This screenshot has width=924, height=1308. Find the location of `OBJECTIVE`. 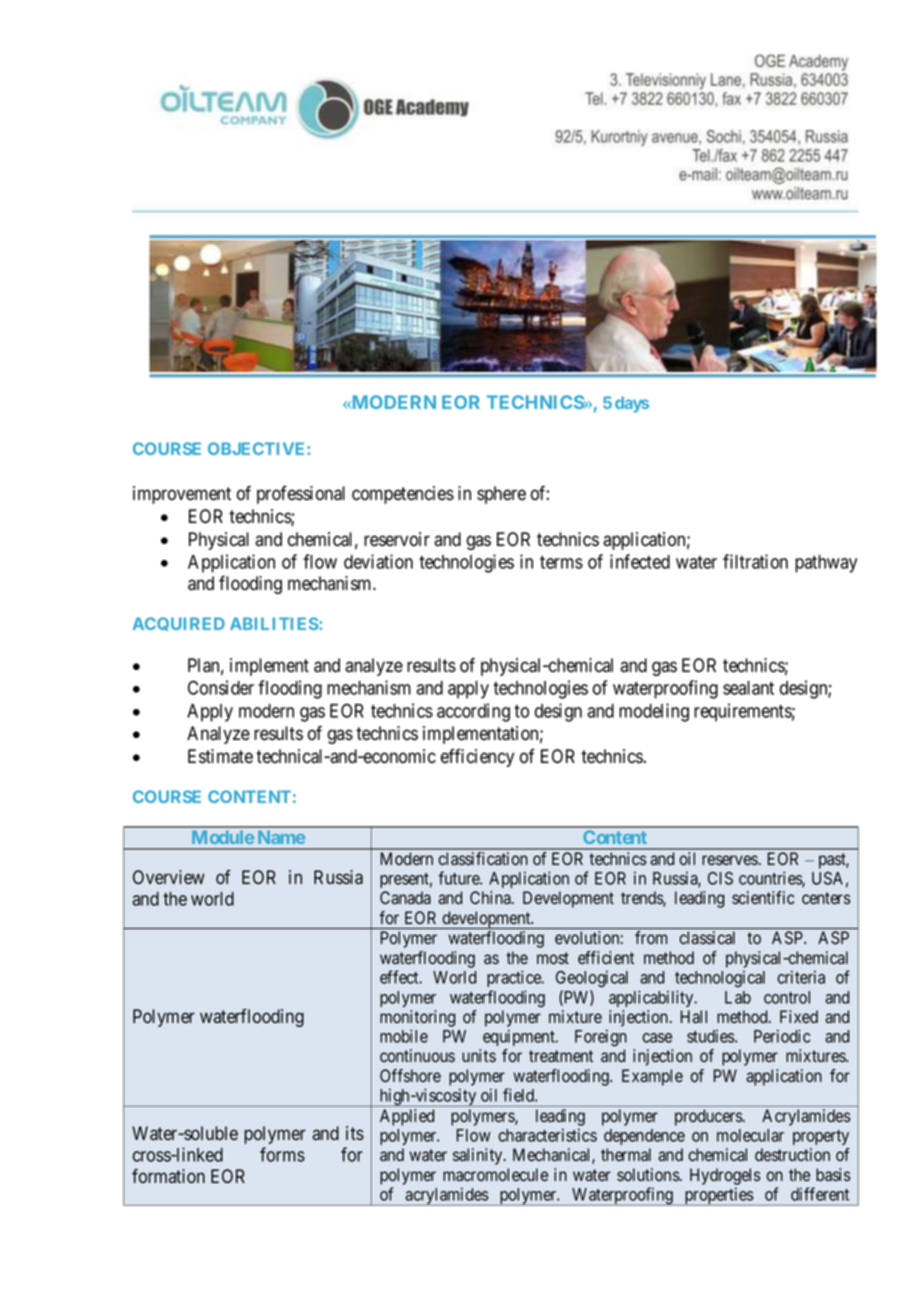

OBJECTIVE is located at coordinates (258, 448).
